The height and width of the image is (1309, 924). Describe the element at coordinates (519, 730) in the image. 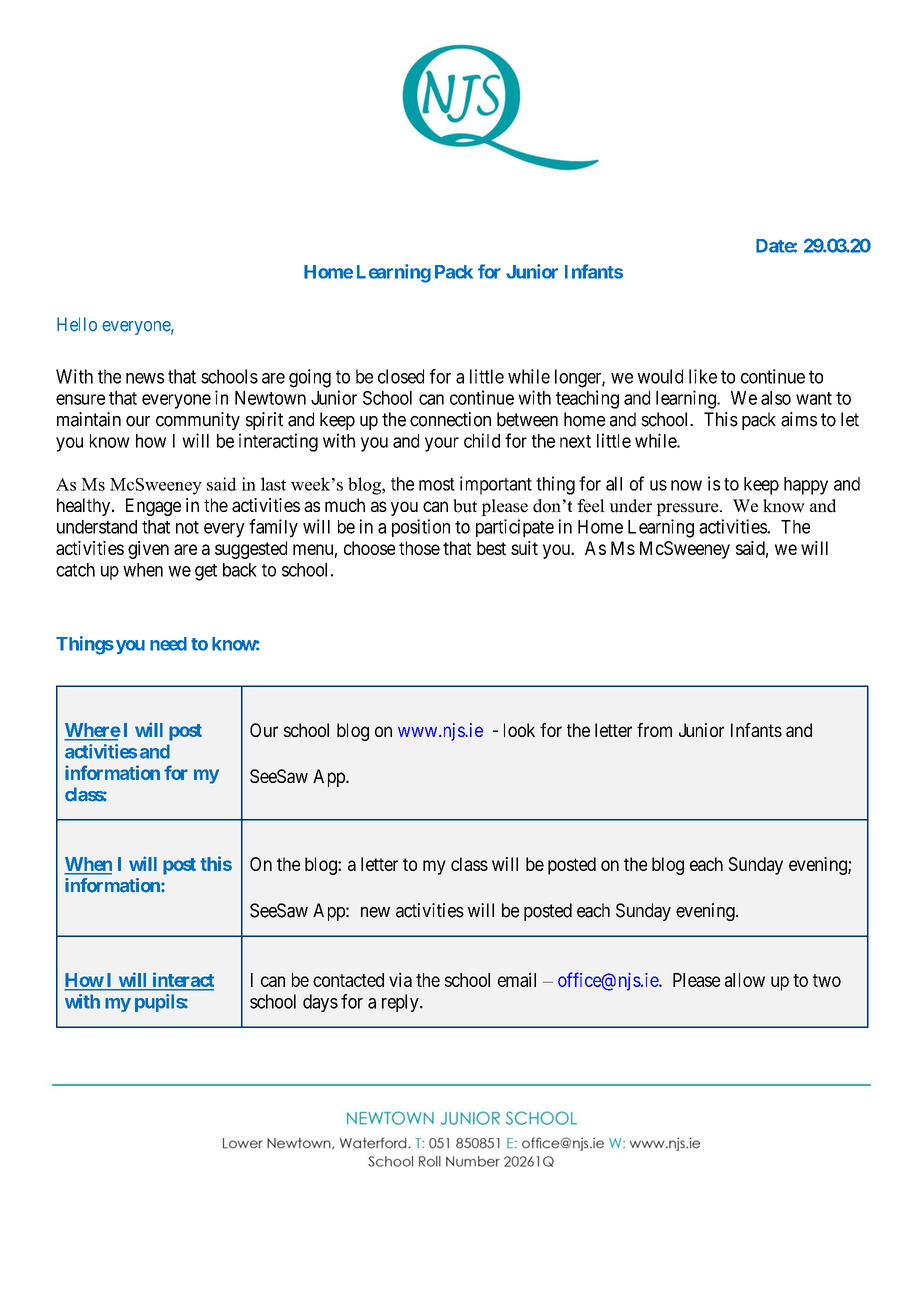

I see `look` at that location.
